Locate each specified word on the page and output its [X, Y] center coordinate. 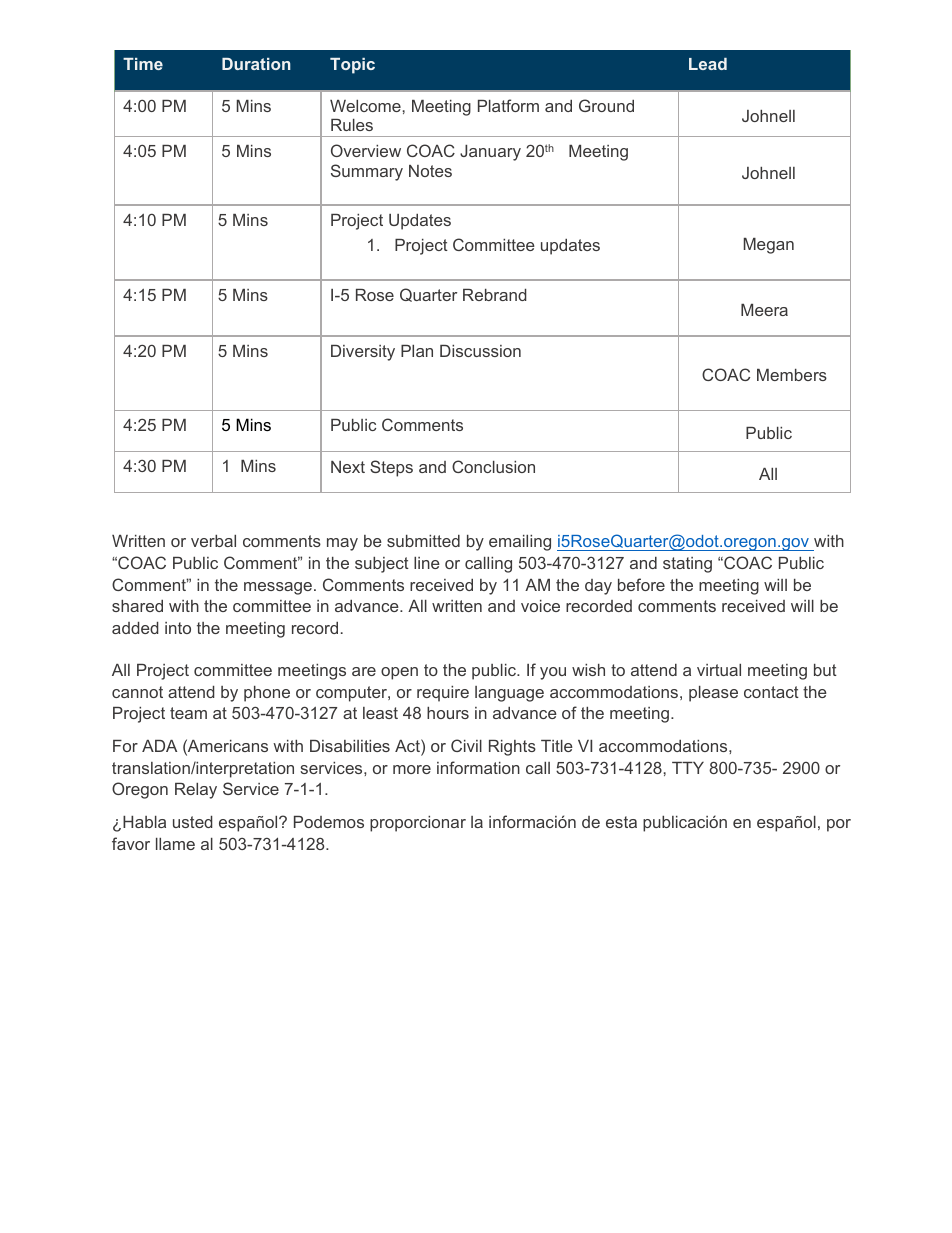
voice [540, 606]
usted [193, 822]
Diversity [363, 353]
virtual [719, 670]
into [178, 628]
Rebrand [495, 295]
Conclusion [493, 466]
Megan [769, 246]
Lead [708, 64]
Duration [256, 64]
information [478, 767]
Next [348, 467]
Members [792, 375]
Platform [508, 105]
